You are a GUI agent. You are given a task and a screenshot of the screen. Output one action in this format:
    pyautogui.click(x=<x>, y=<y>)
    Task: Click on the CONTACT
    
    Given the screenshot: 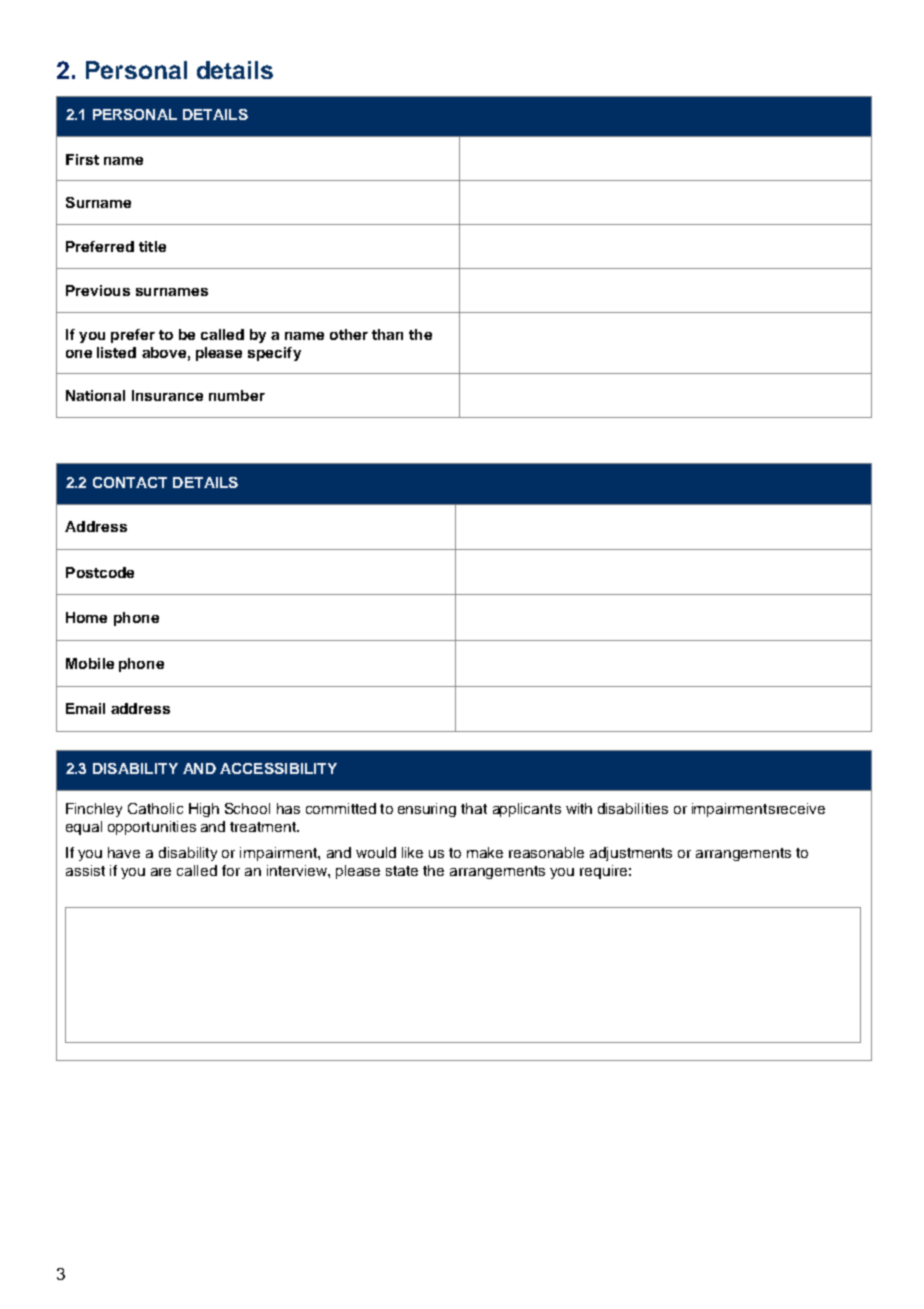 What is the action you would take?
    pyautogui.click(x=130, y=482)
